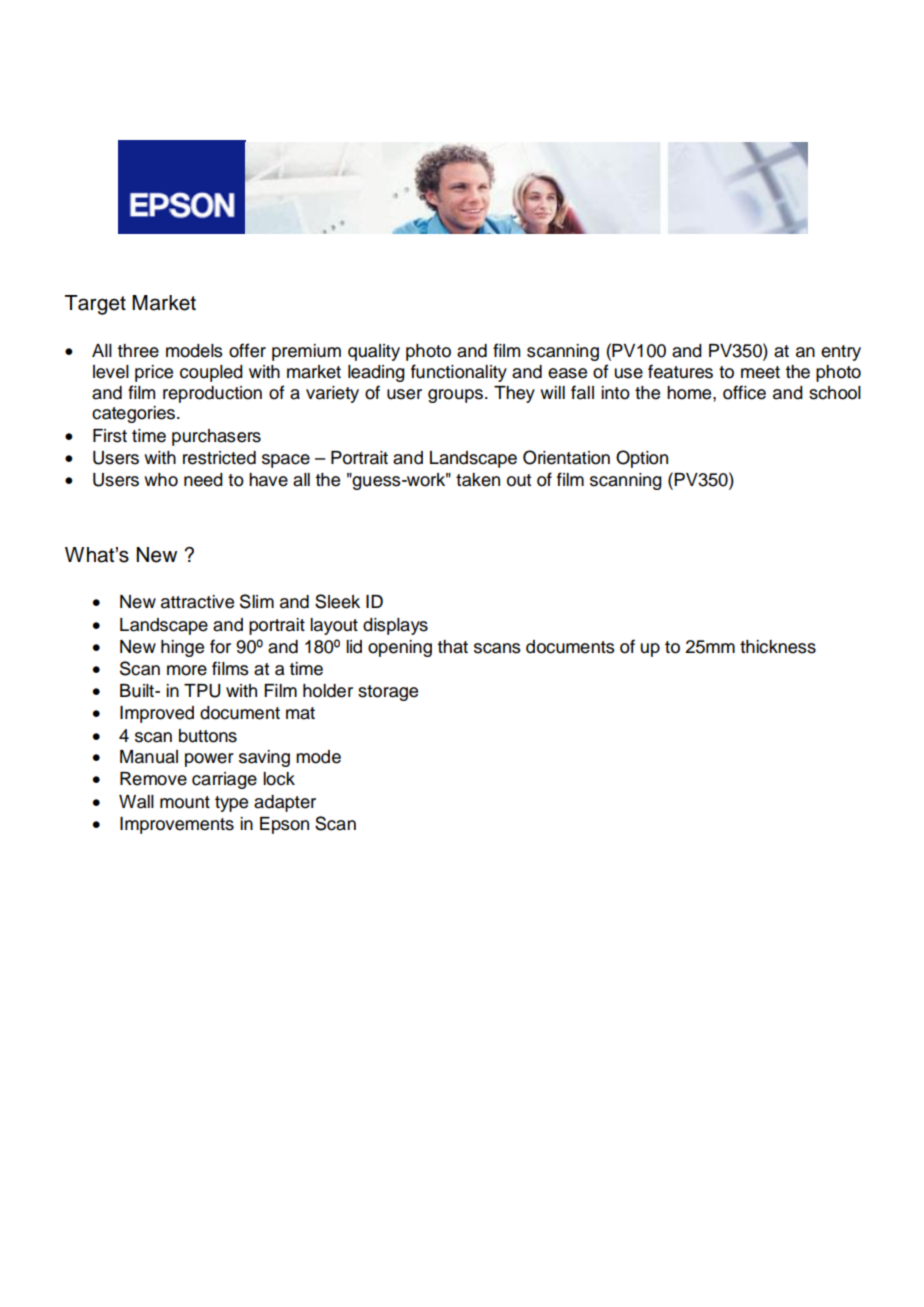 This document has width=924, height=1307. I want to click on quality, so click(374, 352).
